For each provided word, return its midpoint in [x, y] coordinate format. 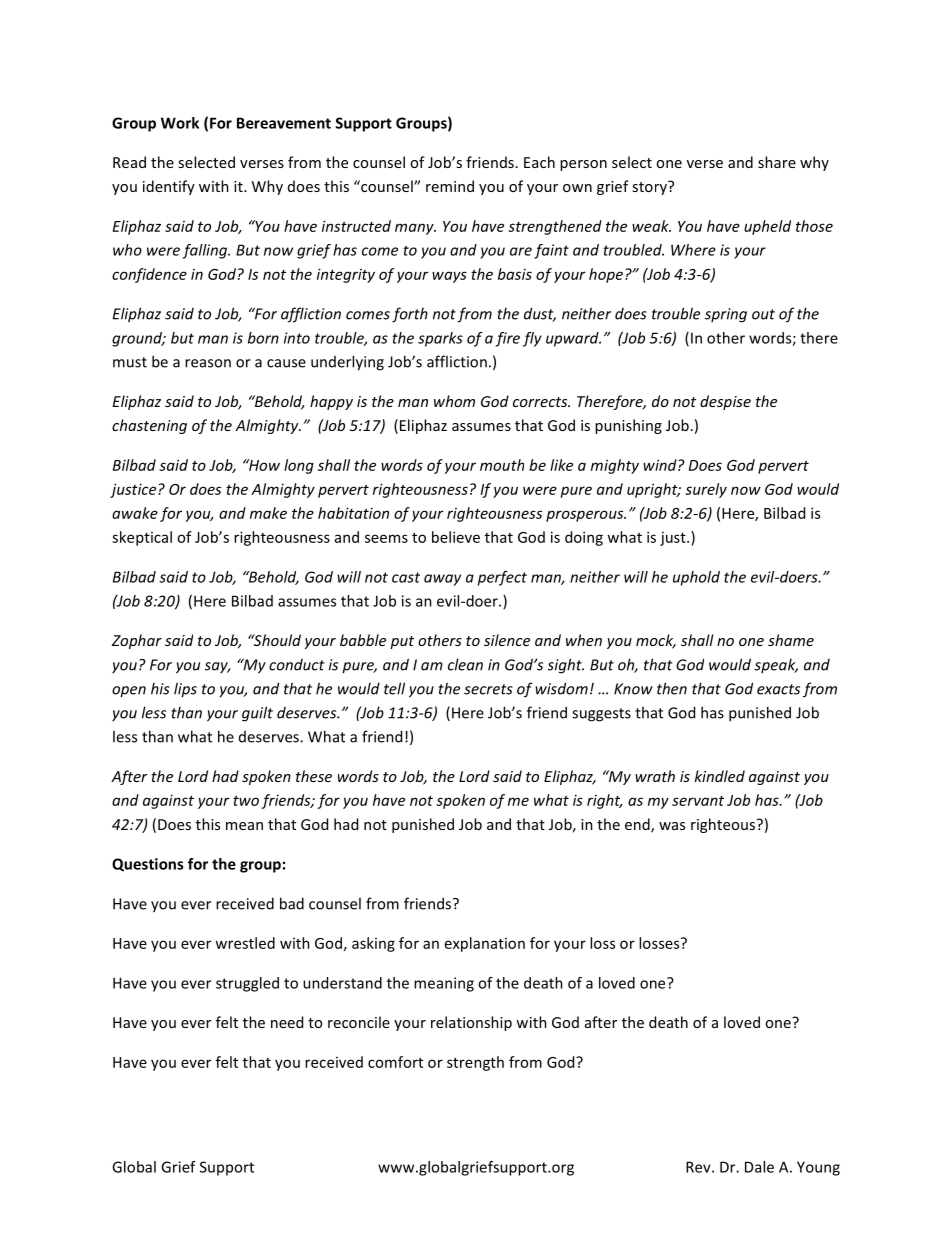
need [287, 1022]
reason [208, 363]
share [777, 162]
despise [725, 402]
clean [465, 664]
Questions [147, 865]
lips [185, 690]
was [672, 826]
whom [454, 401]
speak [776, 665]
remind [450, 186]
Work [180, 123]
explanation [485, 944]
